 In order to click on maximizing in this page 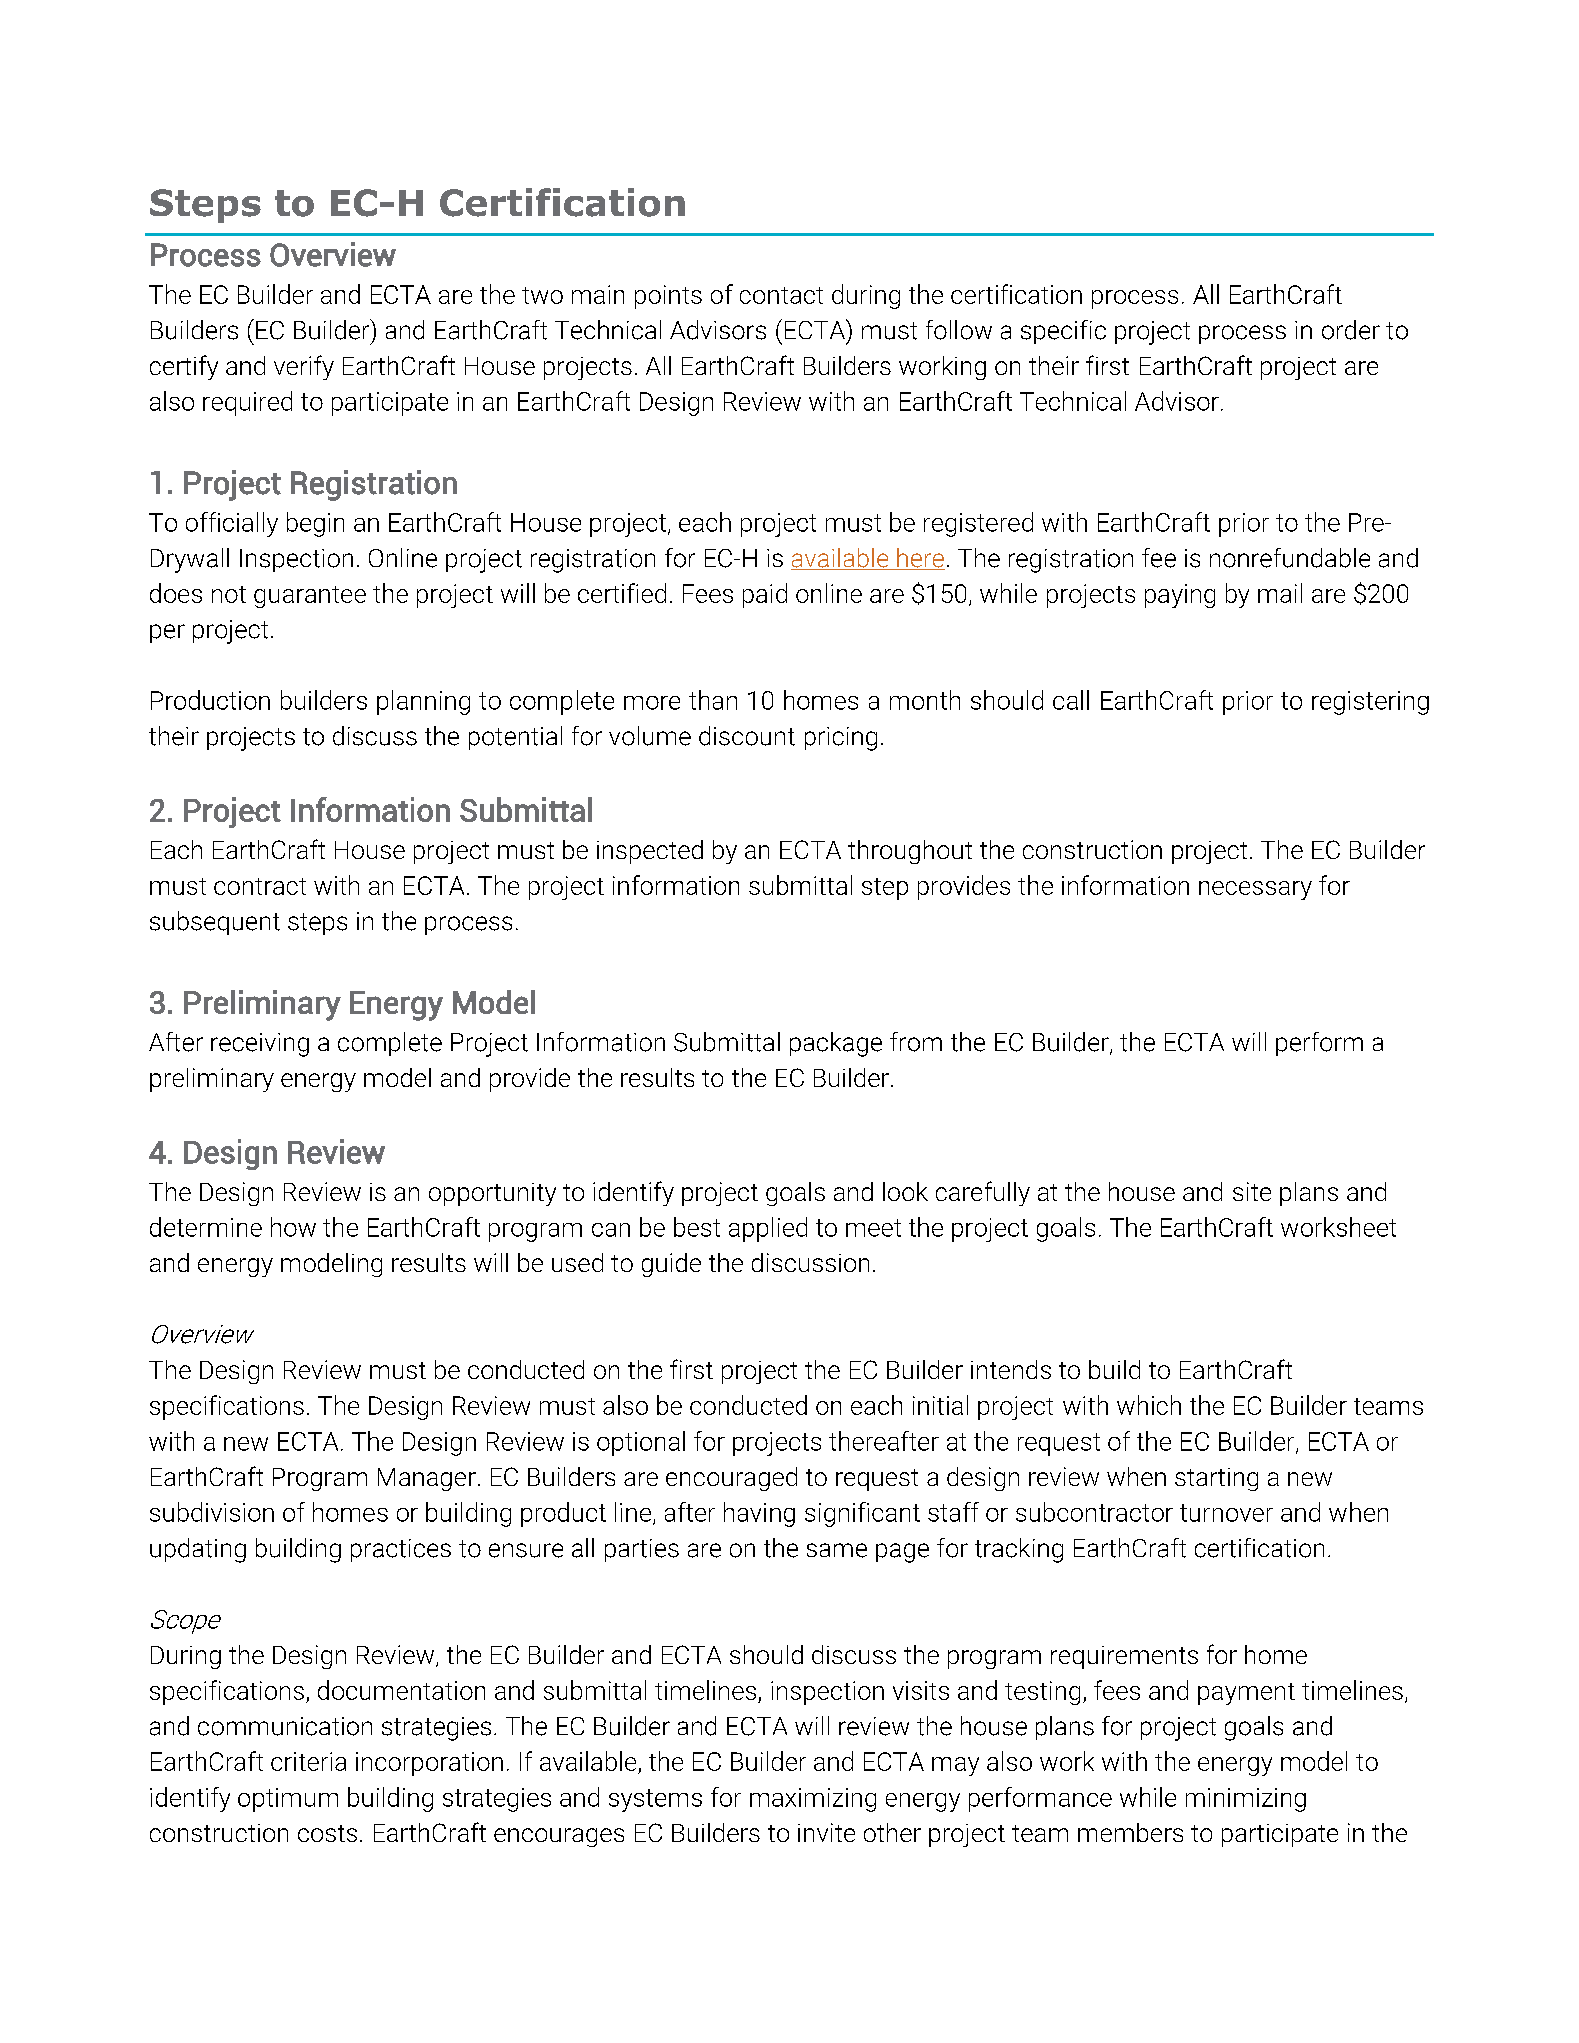, I will do `click(813, 1800)`.
